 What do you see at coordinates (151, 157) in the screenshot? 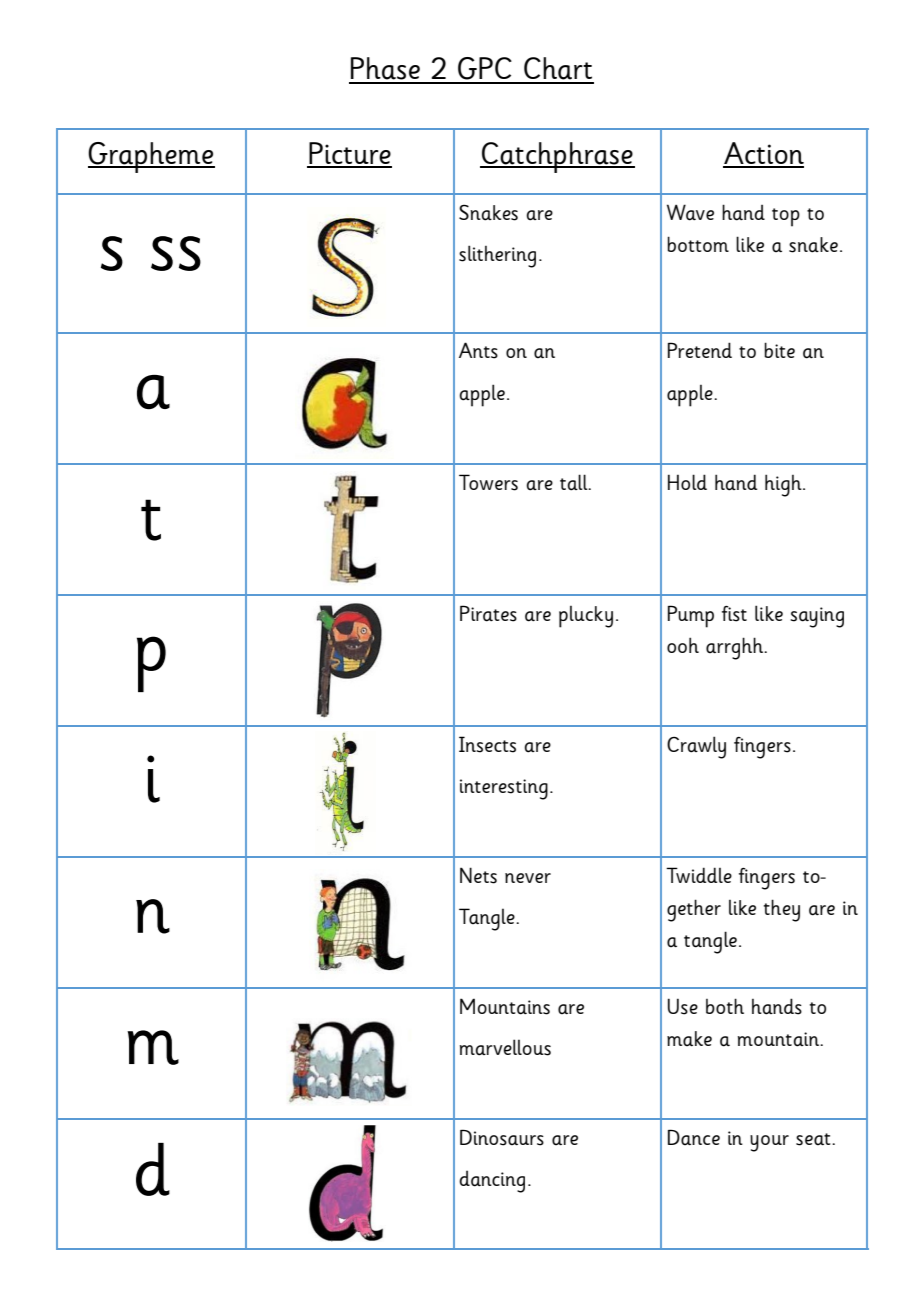
I see `Grapheme` at bounding box center [151, 157].
